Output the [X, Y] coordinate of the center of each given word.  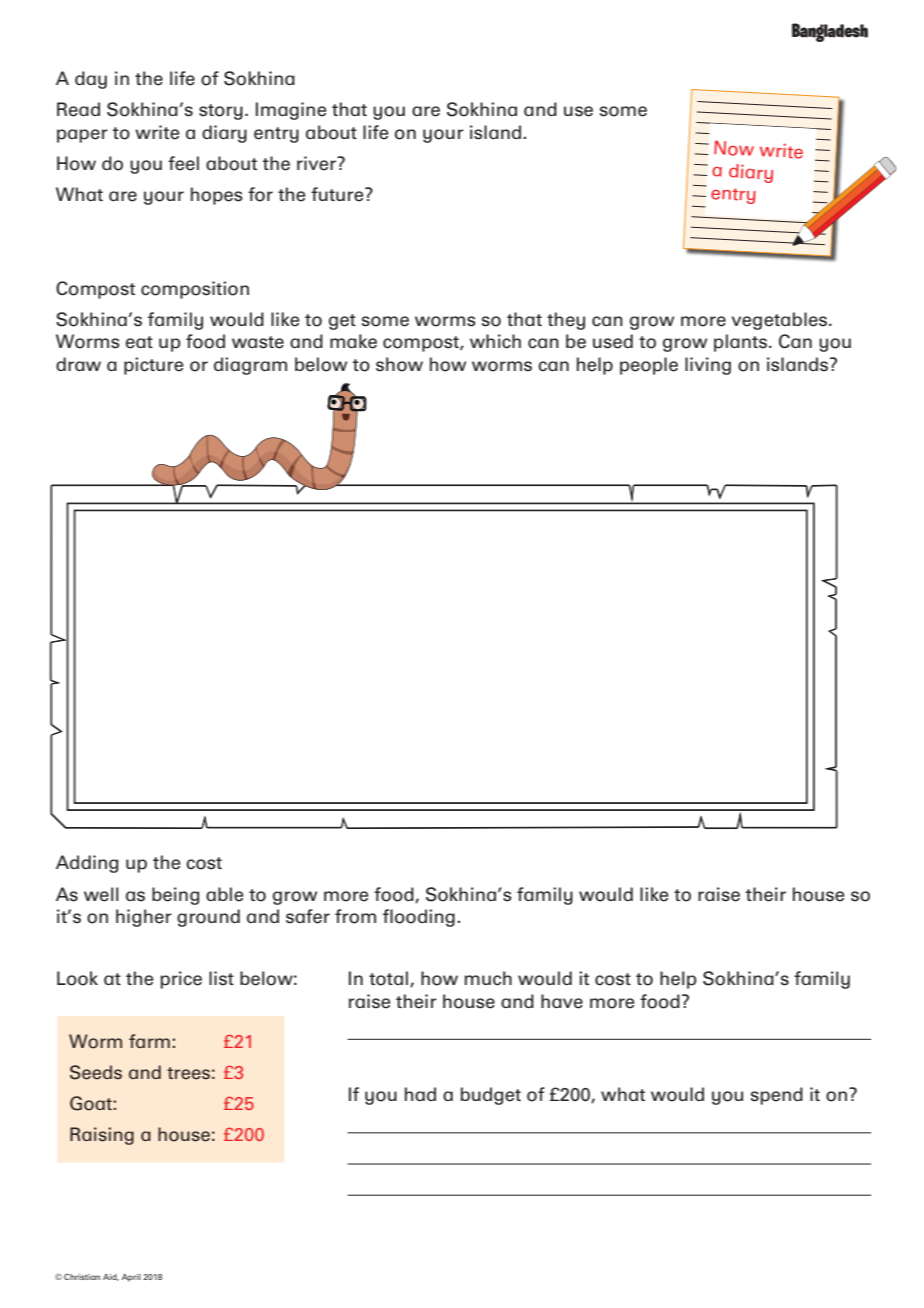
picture [153, 366]
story [221, 112]
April [131, 1278]
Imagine [291, 111]
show [399, 364]
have [562, 1001]
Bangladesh [830, 32]
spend [777, 1096]
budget [491, 1096]
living [708, 366]
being [175, 896]
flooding [419, 918]
